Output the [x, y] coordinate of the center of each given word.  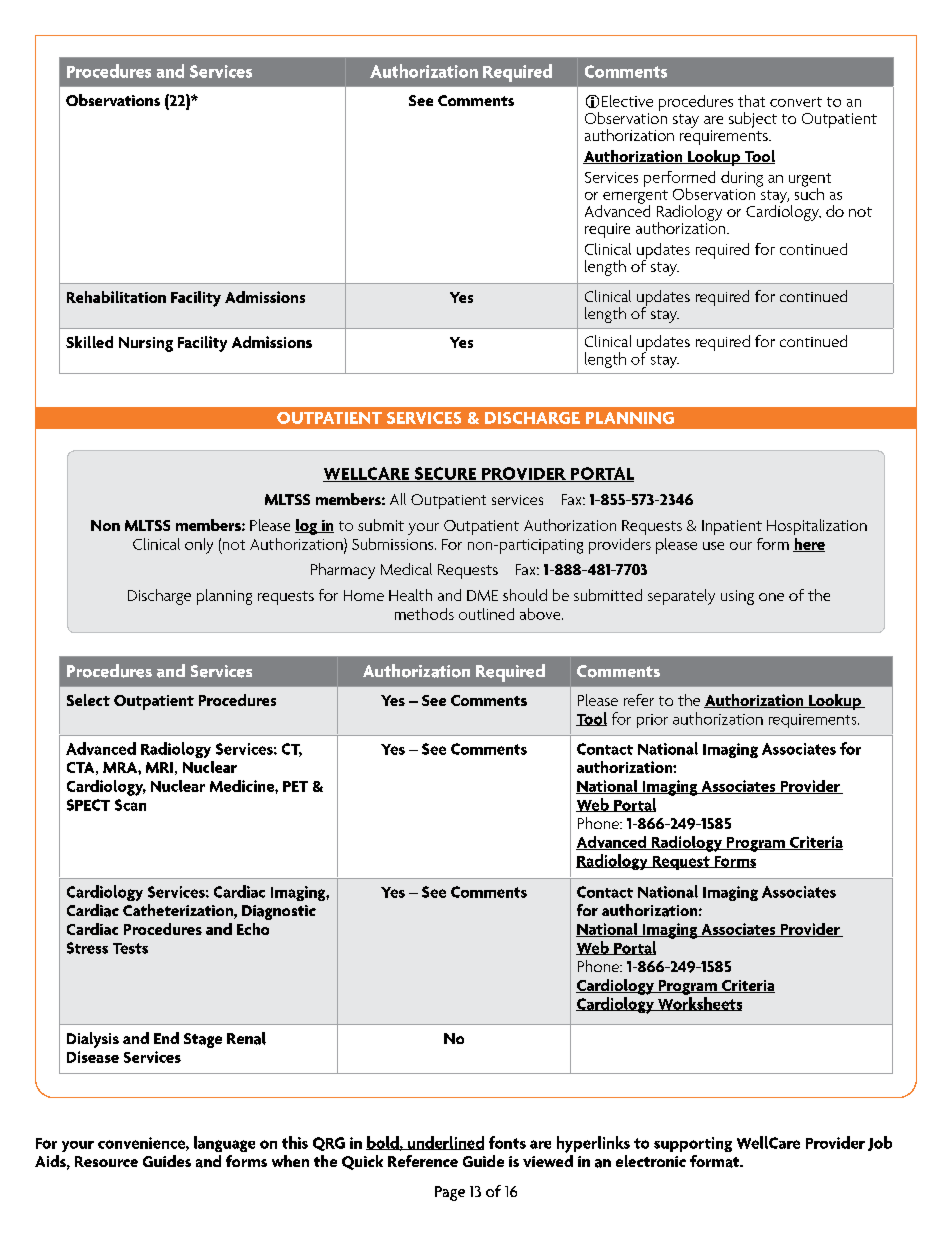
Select [88, 700]
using [737, 597]
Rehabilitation [116, 297]
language [224, 1144]
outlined [486, 614]
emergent [634, 198]
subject [753, 120]
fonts [507, 1142]
